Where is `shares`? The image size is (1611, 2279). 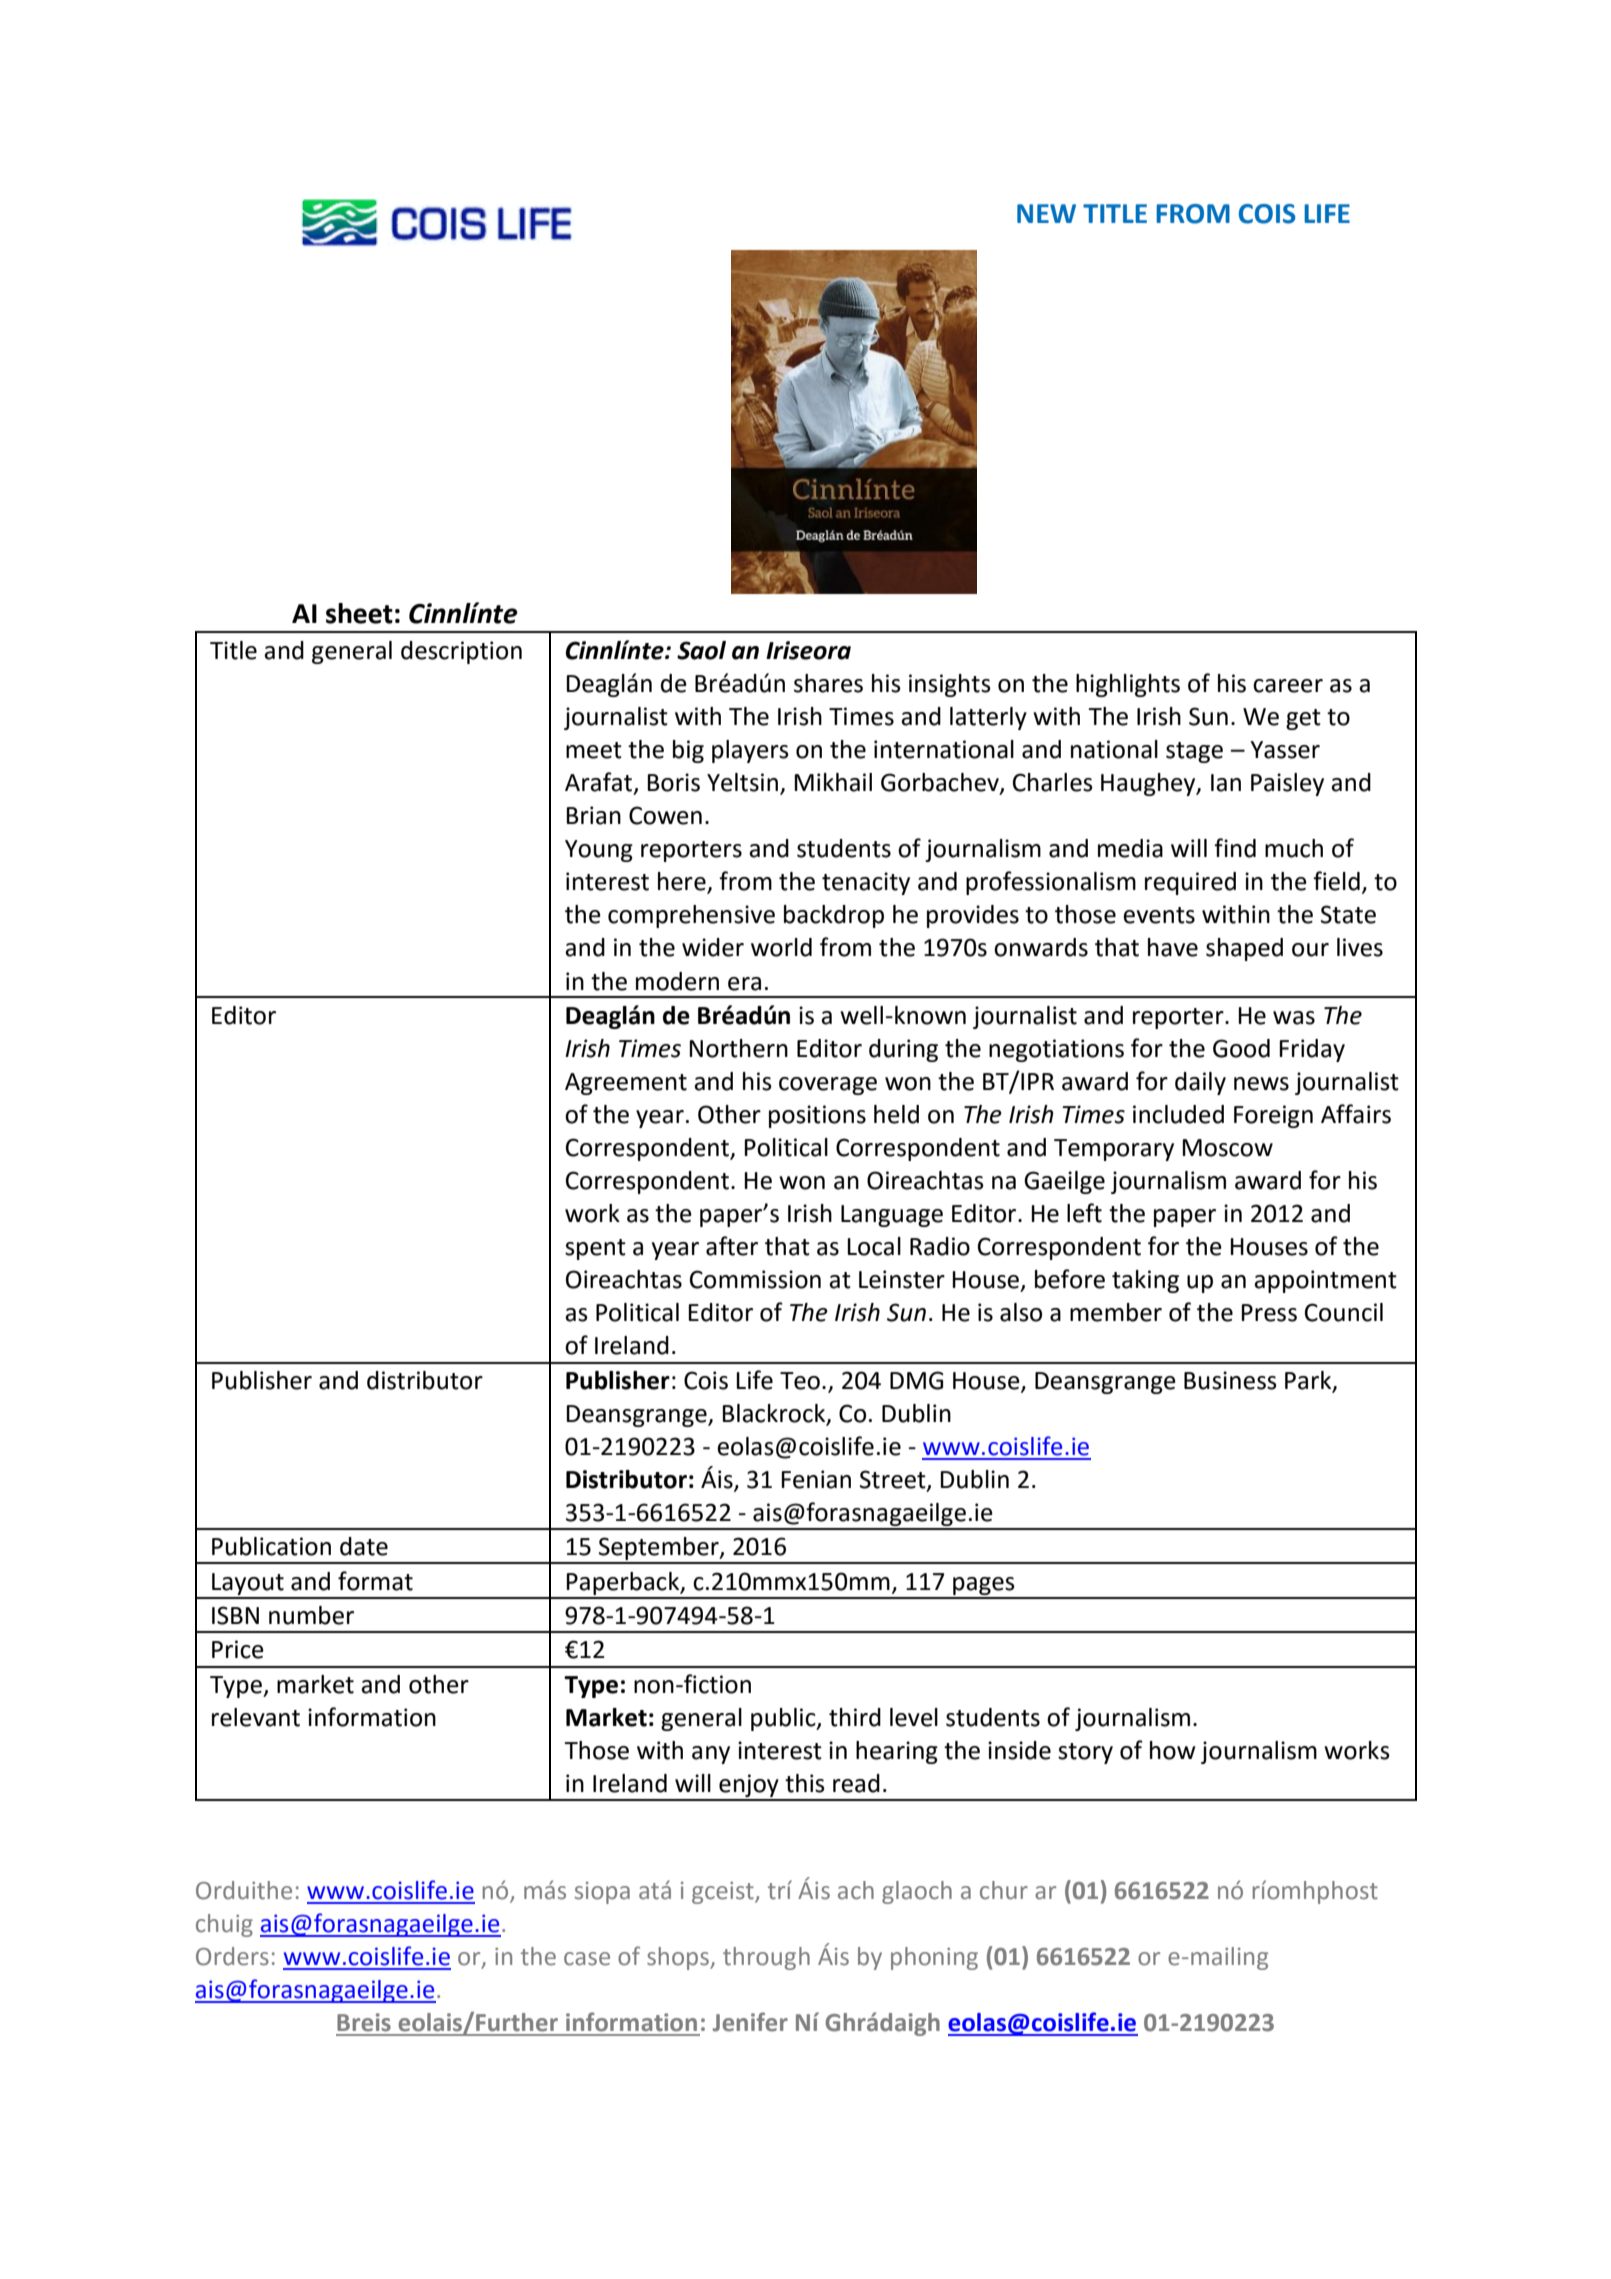 shares is located at coordinates (828, 683).
